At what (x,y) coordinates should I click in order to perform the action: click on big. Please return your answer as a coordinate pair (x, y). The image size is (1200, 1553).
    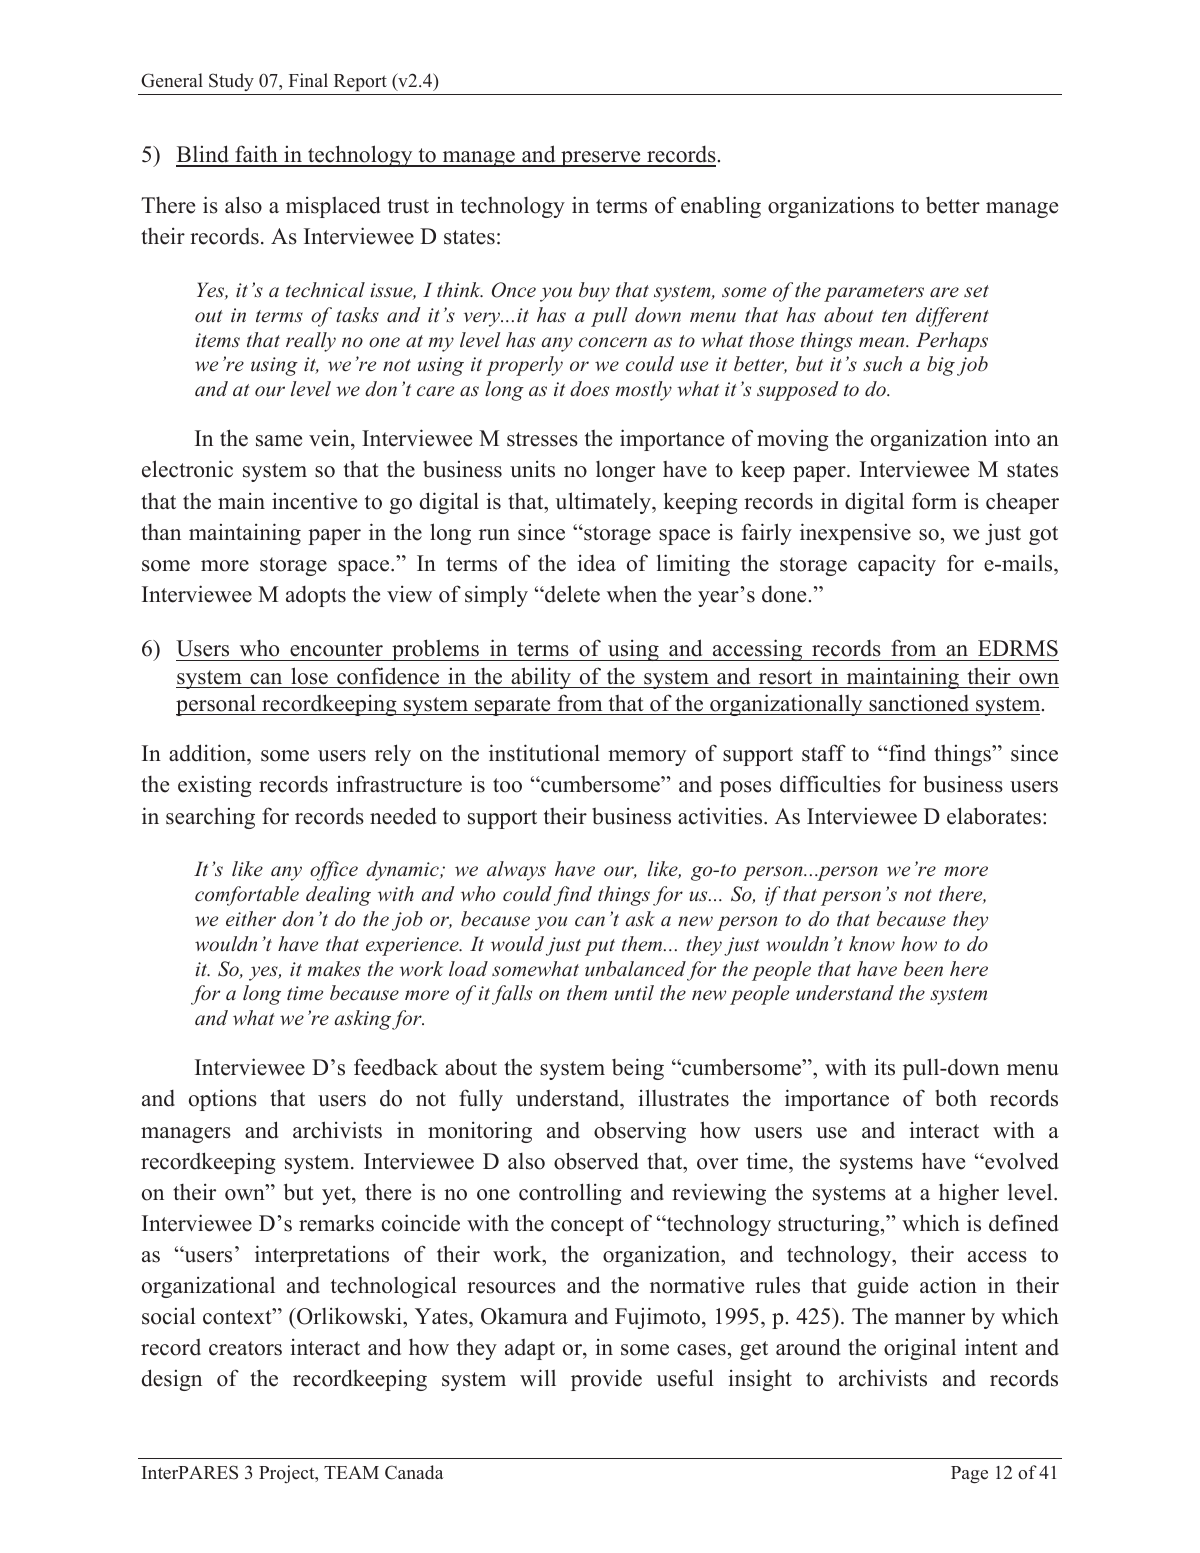
    Looking at the image, I should click on (941, 366).
